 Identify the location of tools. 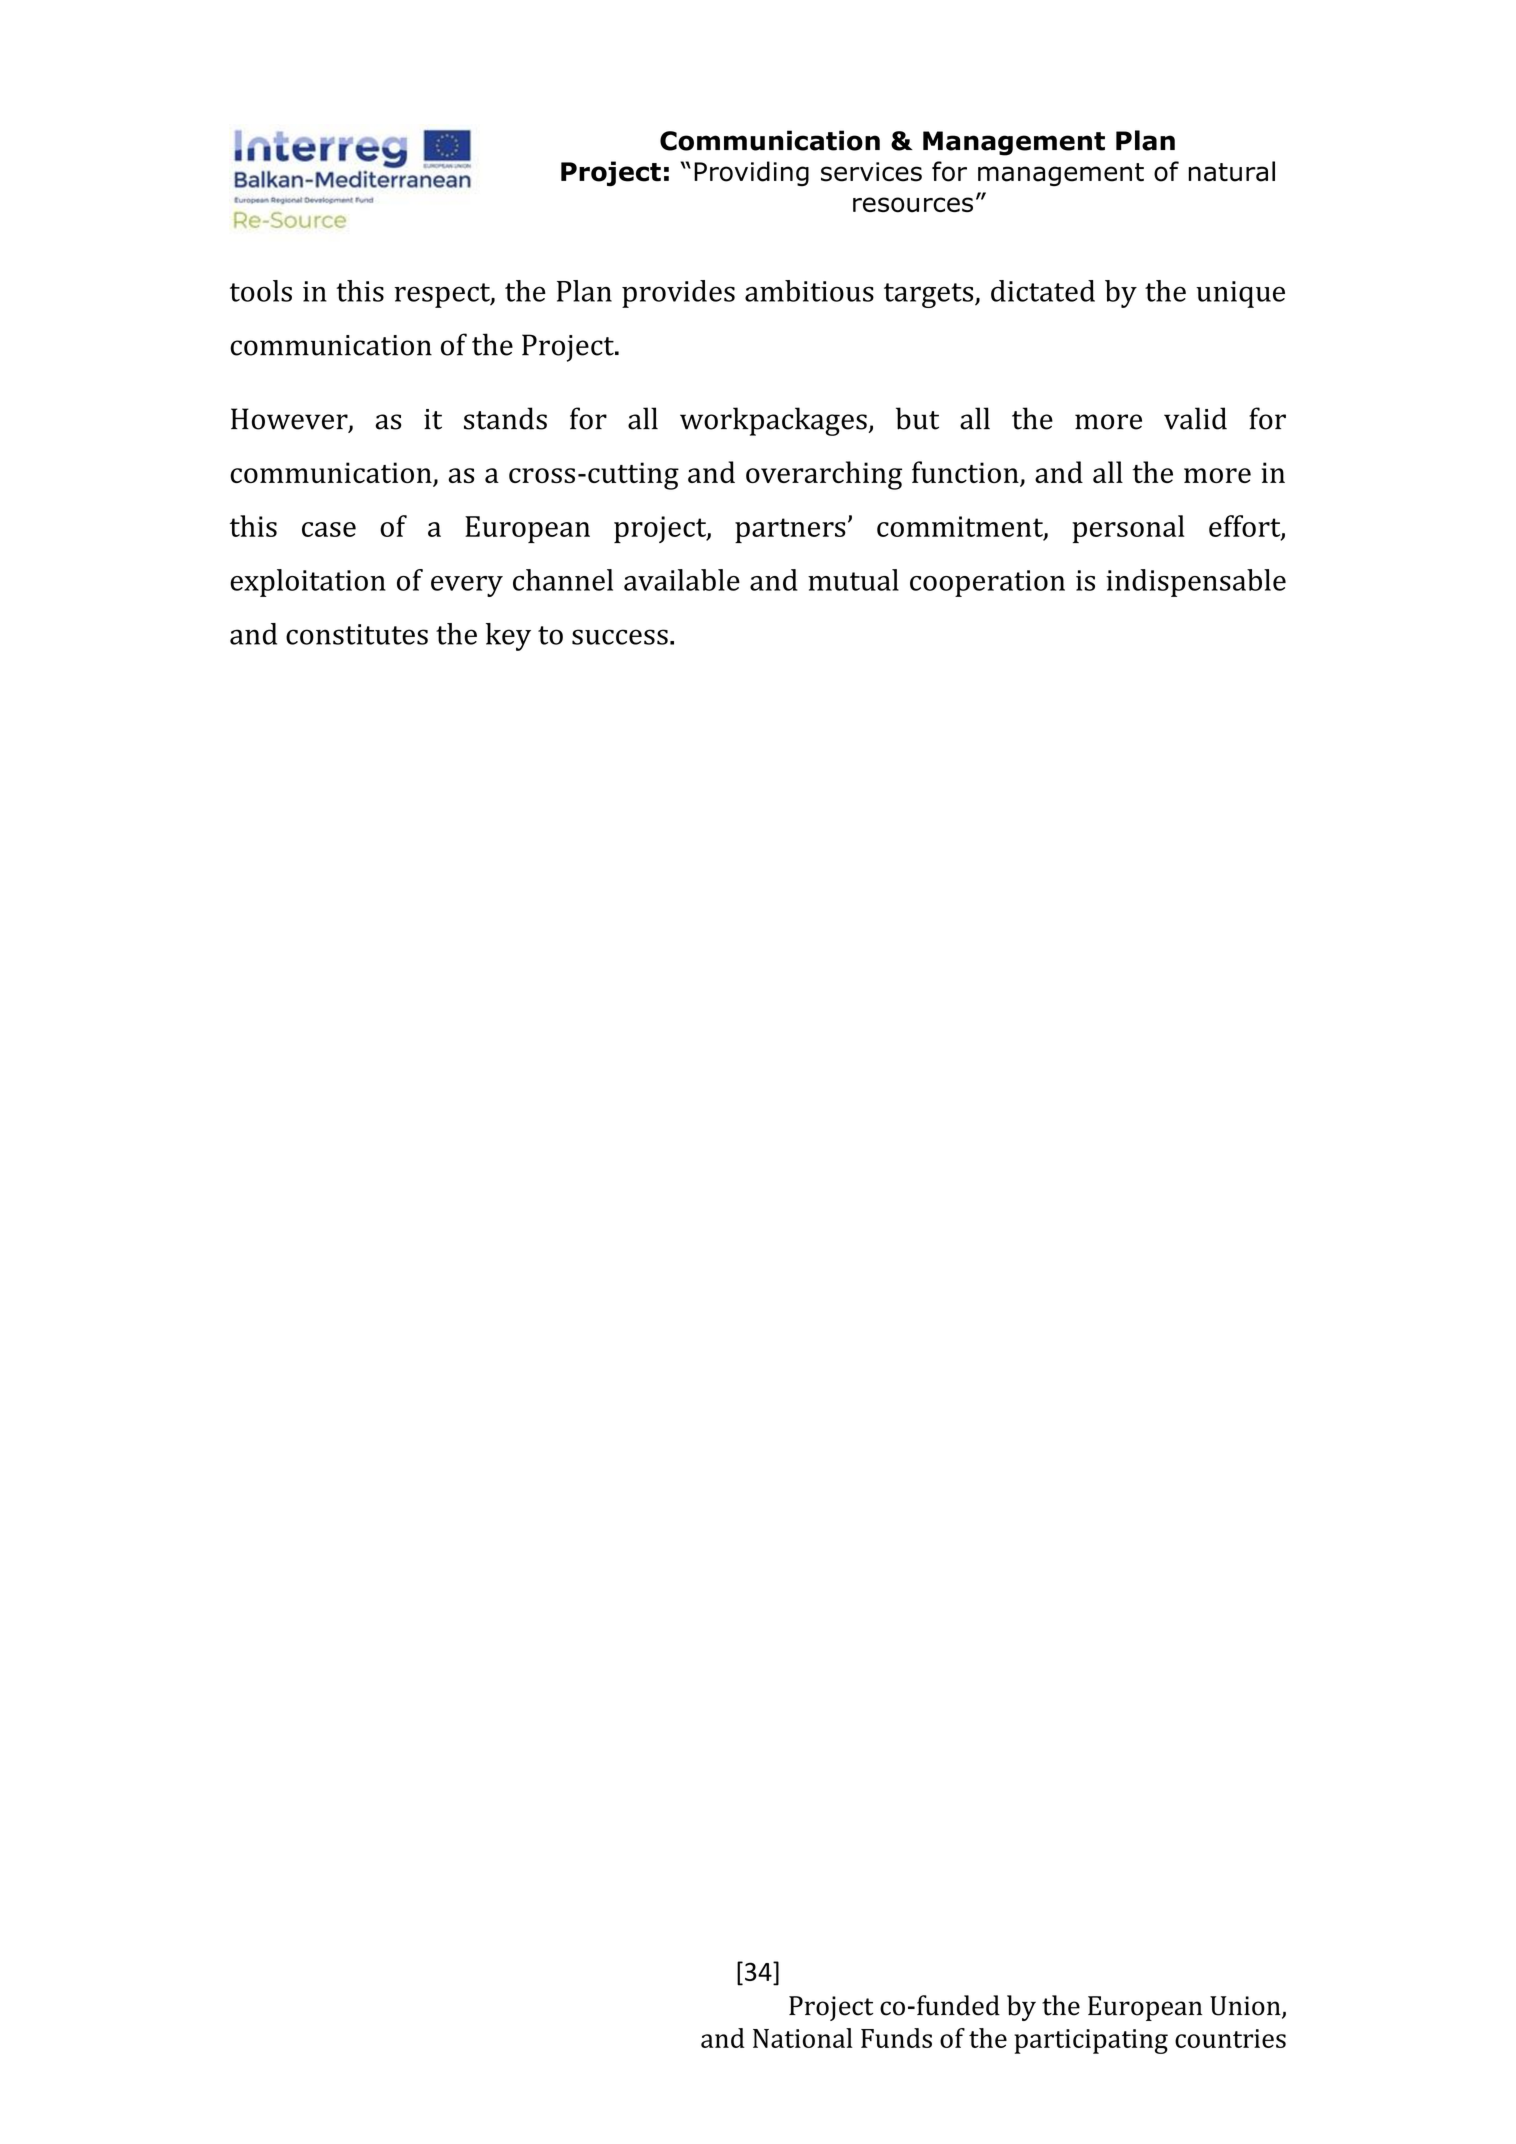
(261, 291).
